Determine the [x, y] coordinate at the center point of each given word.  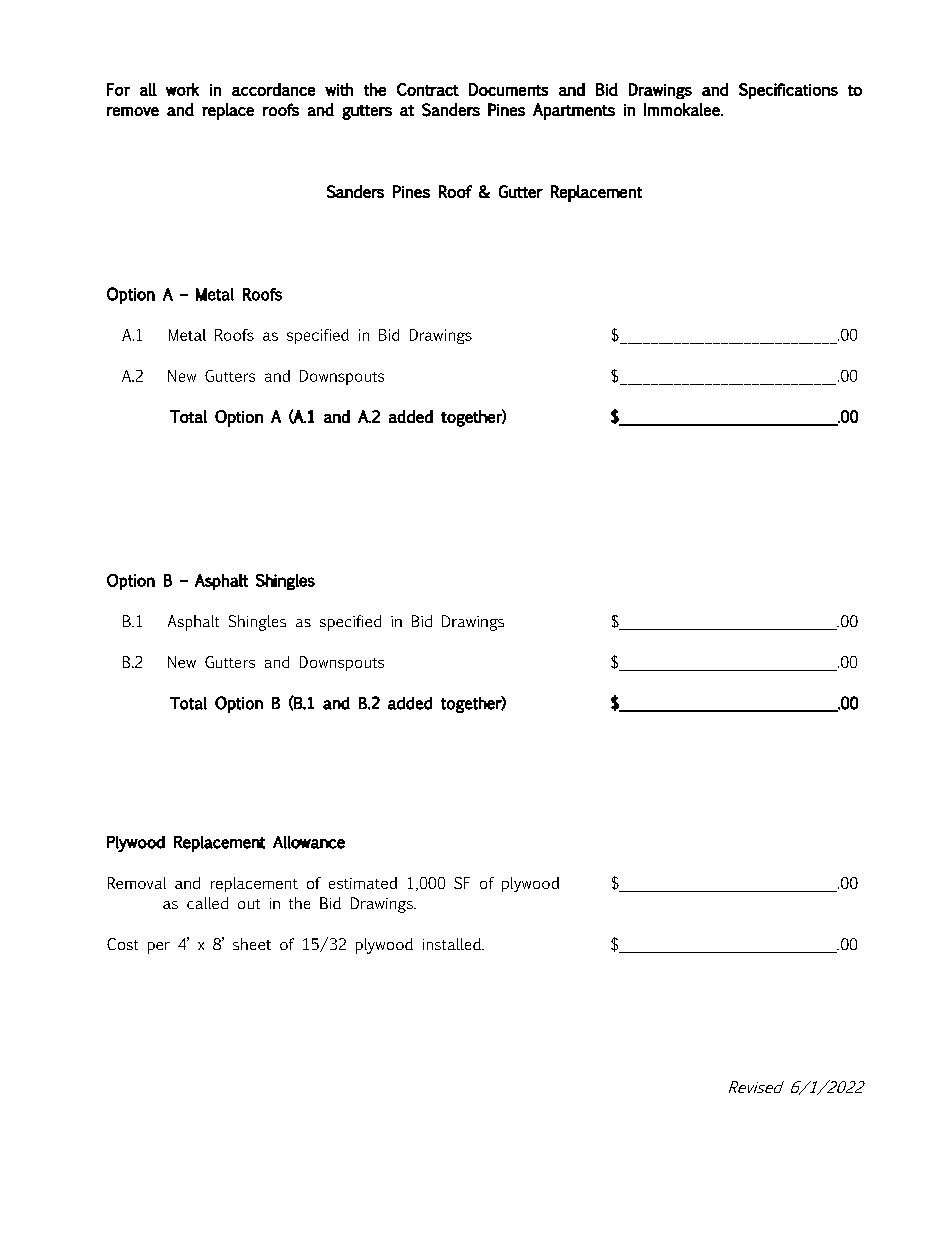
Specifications [788, 91]
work [182, 89]
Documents [508, 89]
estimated [363, 883]
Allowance [309, 842]
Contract [428, 89]
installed [453, 944]
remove [133, 111]
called [207, 903]
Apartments [574, 111]
